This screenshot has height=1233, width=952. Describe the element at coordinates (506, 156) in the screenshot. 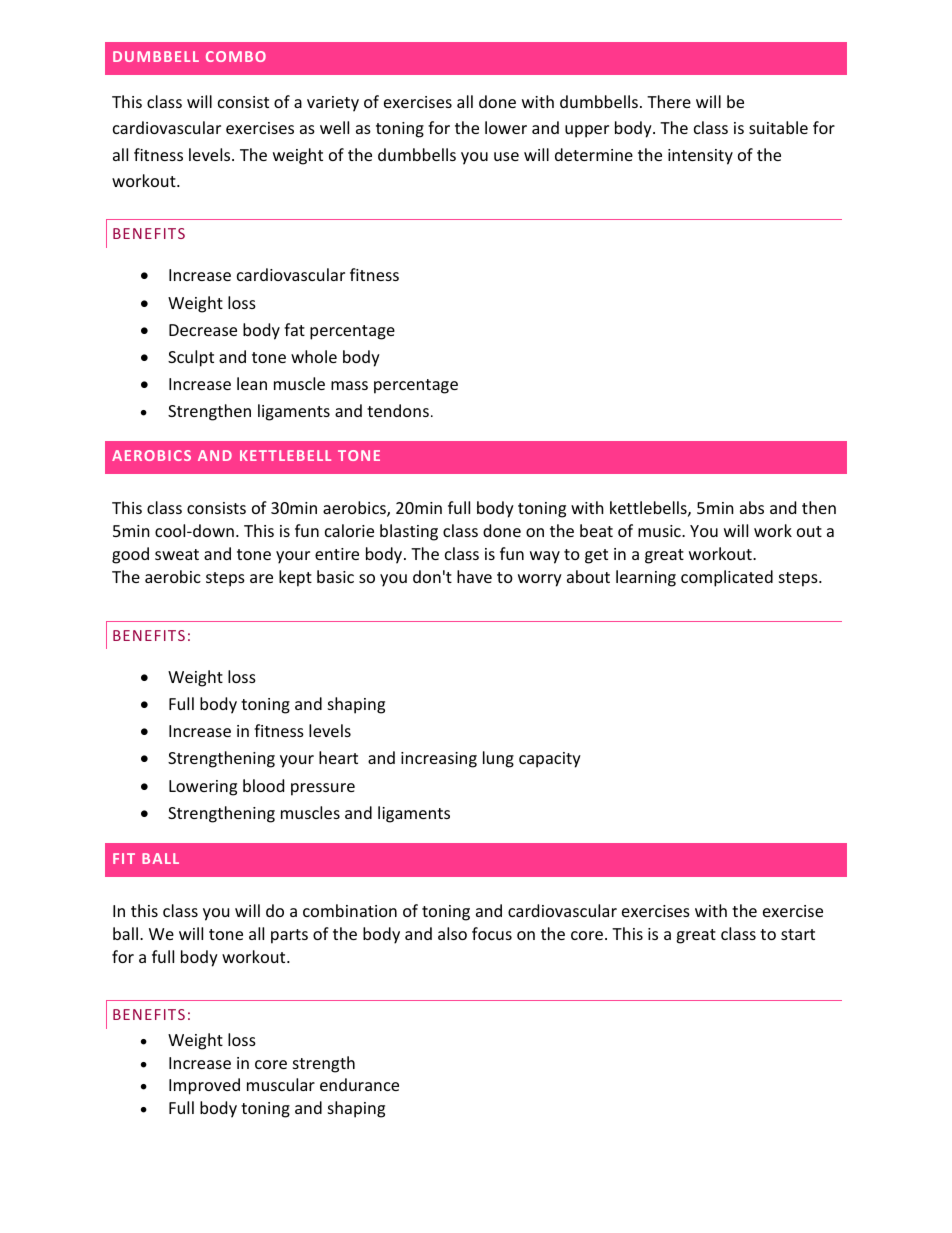

I see `use` at that location.
